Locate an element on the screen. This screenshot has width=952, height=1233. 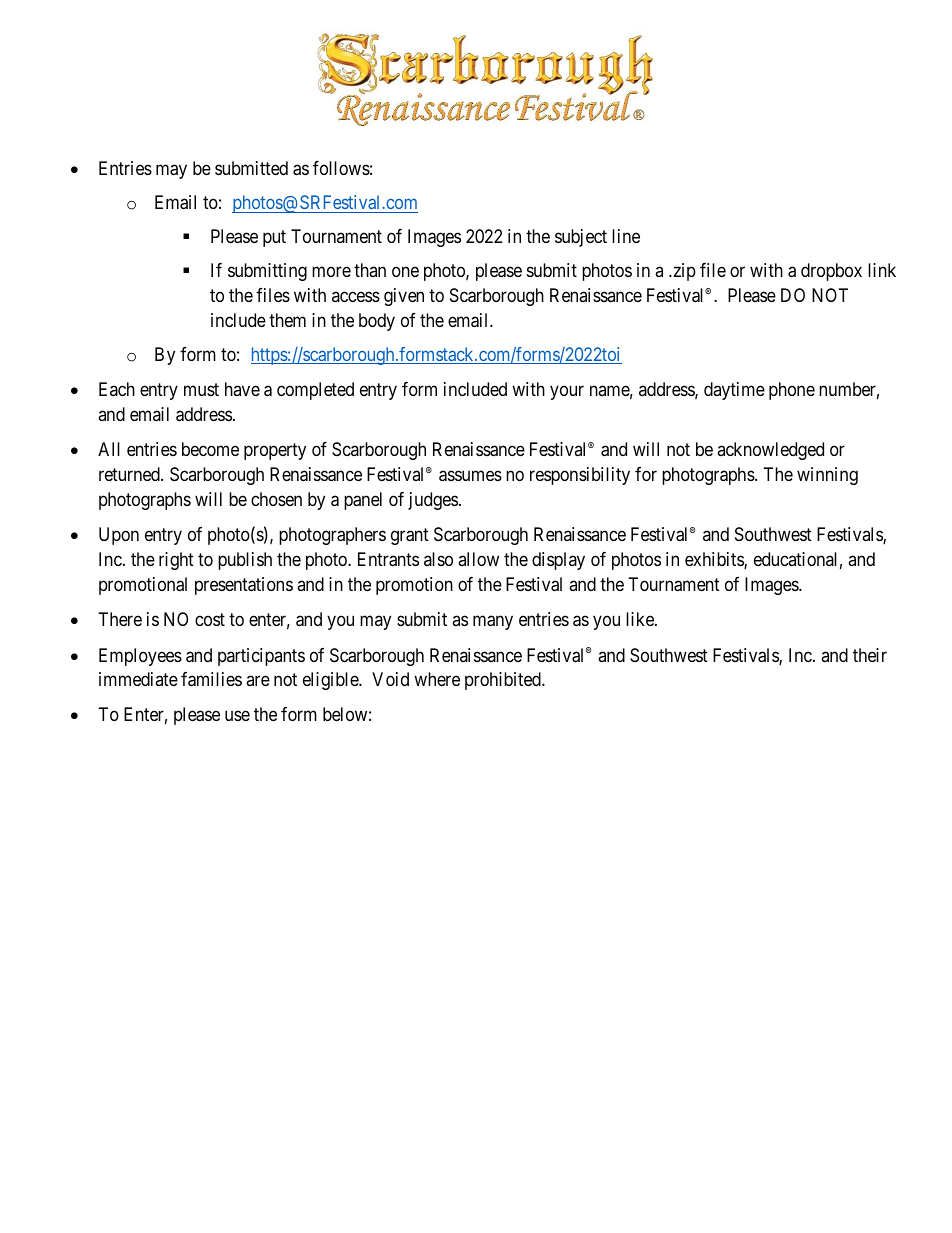
many is located at coordinates (493, 622).
